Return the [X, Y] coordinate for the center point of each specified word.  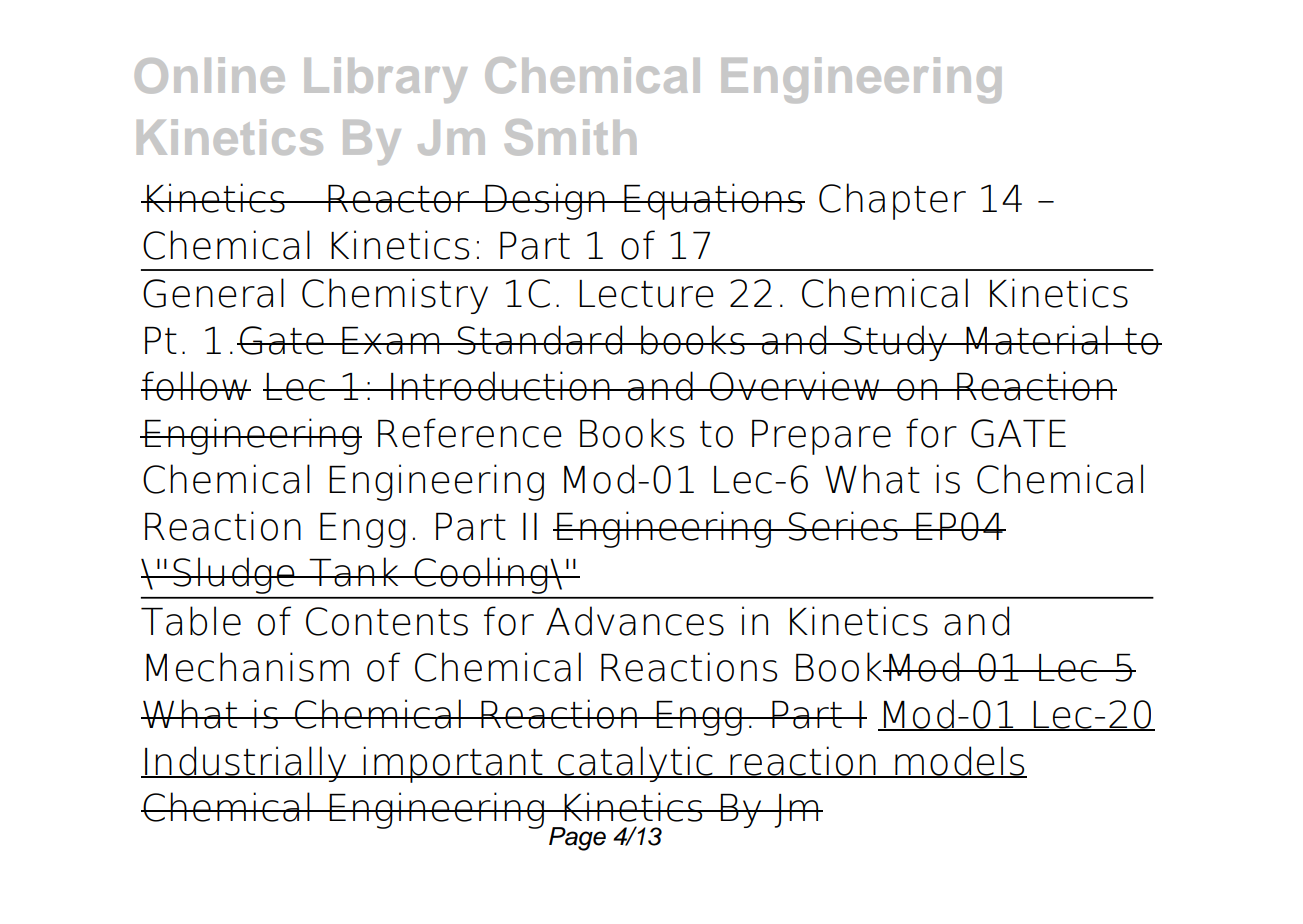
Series [843, 526]
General [213, 293]
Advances [635, 621]
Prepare [821, 437]
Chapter [892, 201]
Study [895, 343]
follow [195, 386]
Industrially [246, 764]
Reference [470, 433]
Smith [570, 137]
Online [210, 75]
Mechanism [247, 667]
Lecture [646, 294]
